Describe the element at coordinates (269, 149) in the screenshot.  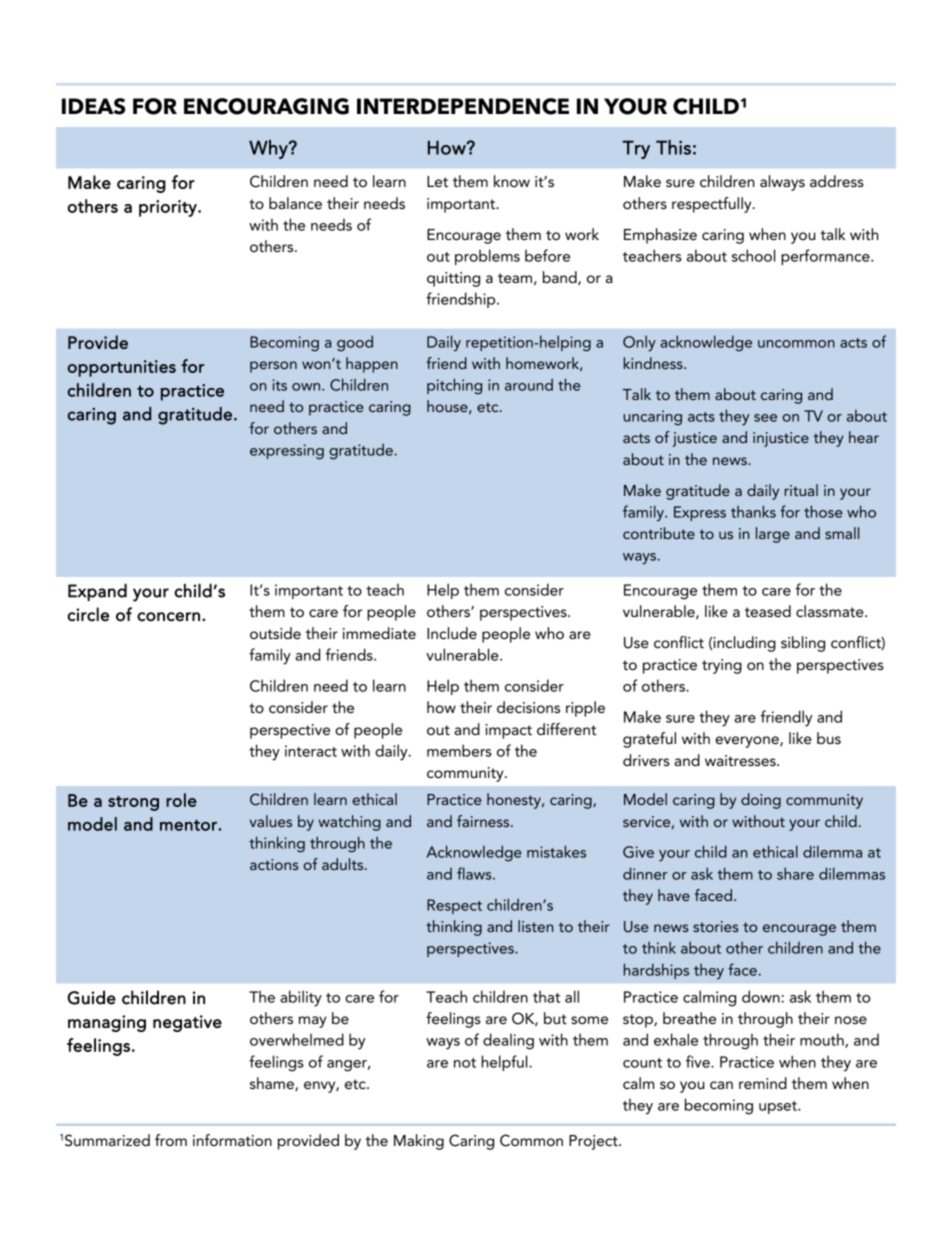
I see `Why` at that location.
